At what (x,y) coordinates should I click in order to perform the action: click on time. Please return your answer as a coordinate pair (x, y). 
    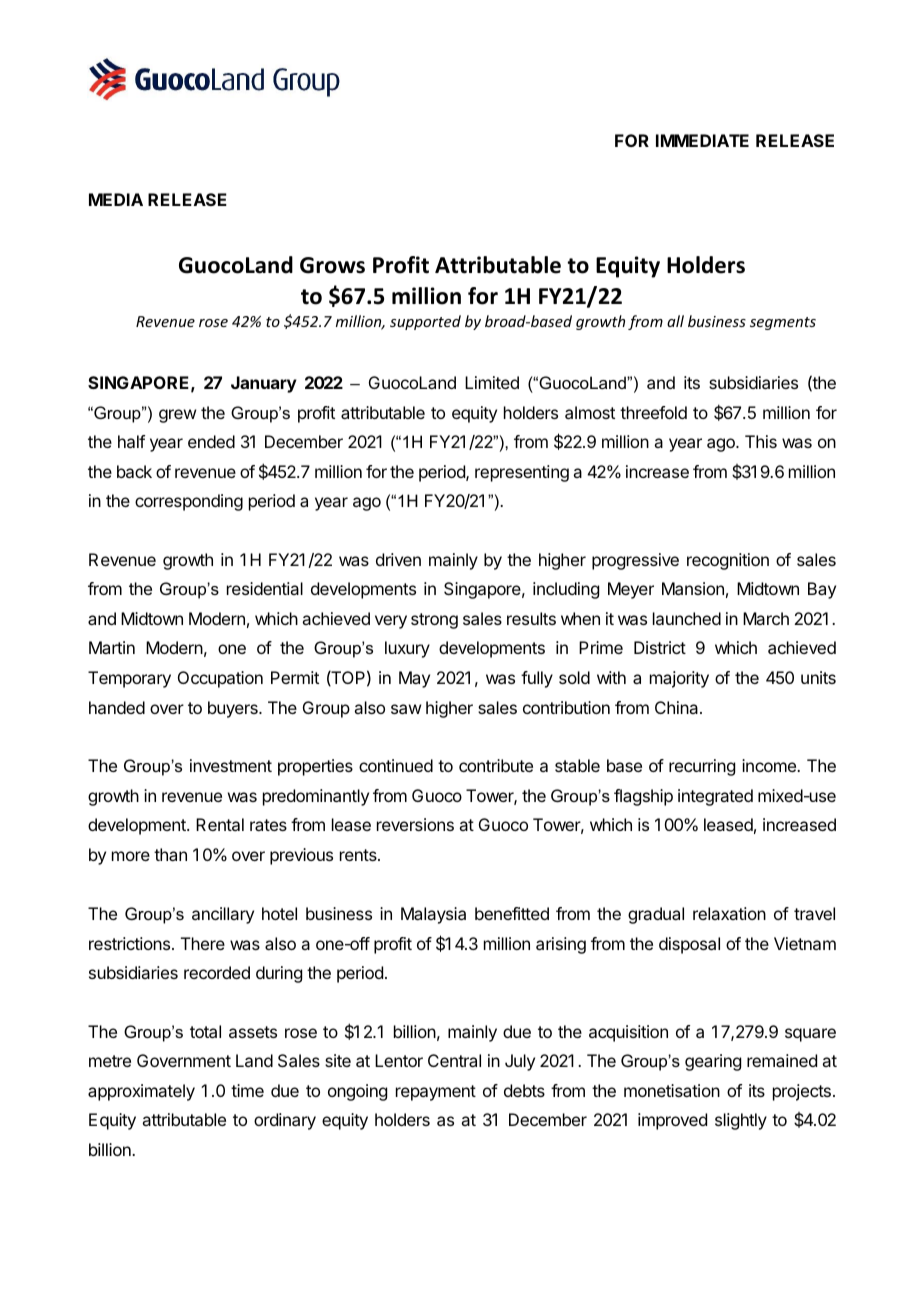
    Looking at the image, I should click on (247, 1090).
